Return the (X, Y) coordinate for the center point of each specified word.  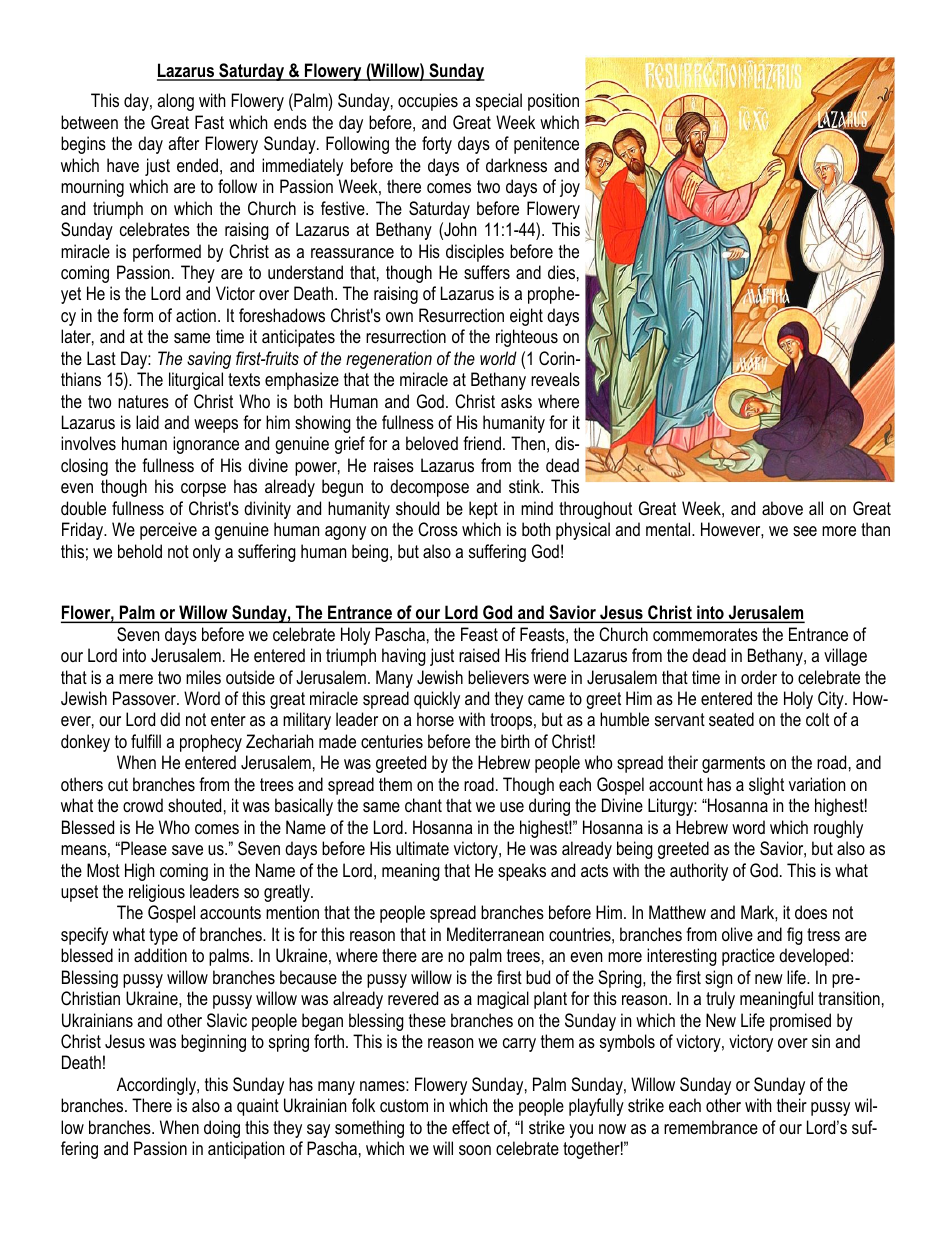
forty (437, 145)
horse (435, 719)
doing (222, 1129)
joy (570, 188)
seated (731, 719)
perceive (168, 531)
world (498, 358)
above (782, 508)
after (183, 143)
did (170, 719)
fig (795, 936)
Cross (438, 529)
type (163, 936)
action (196, 315)
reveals (555, 379)
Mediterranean (495, 934)
